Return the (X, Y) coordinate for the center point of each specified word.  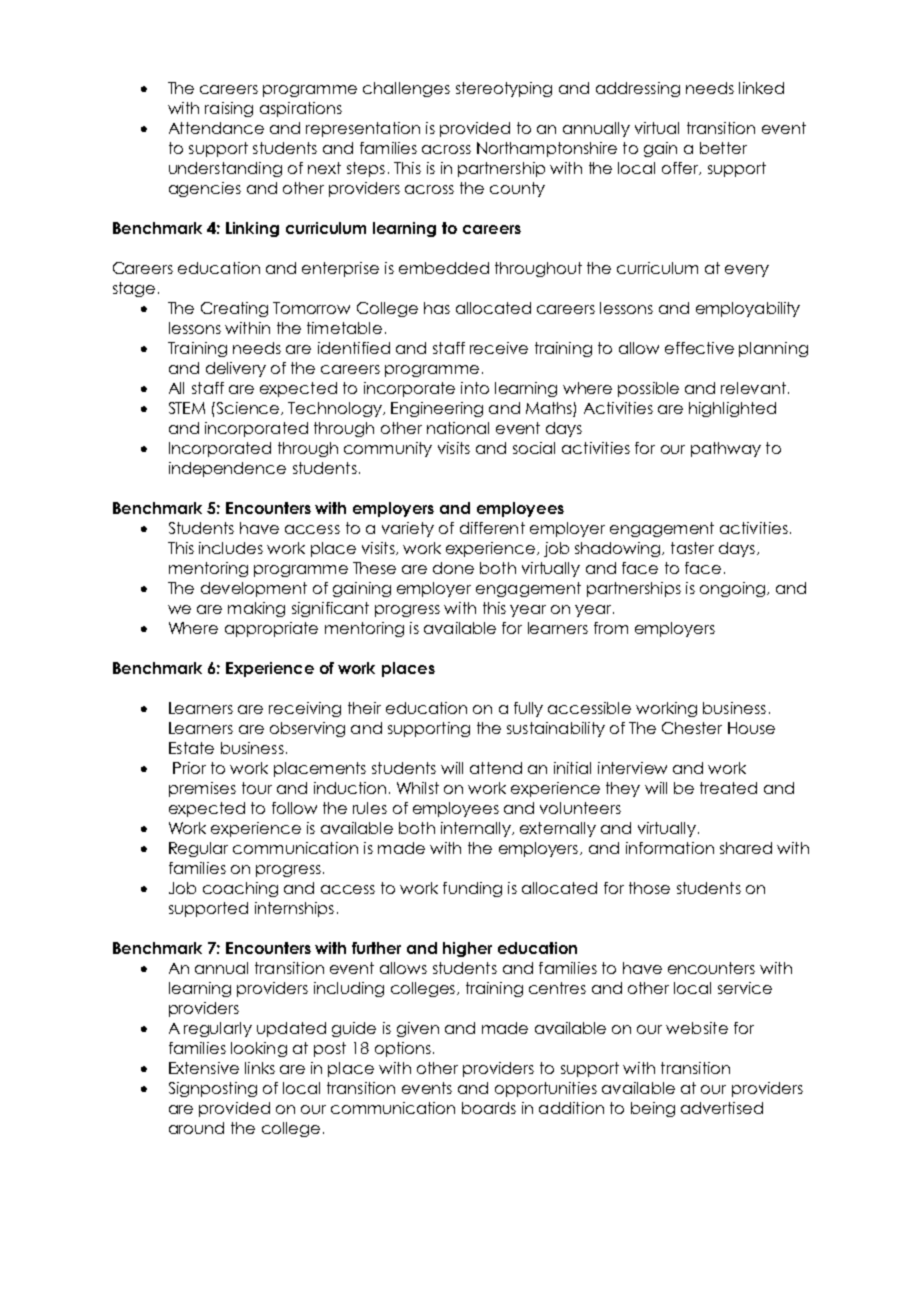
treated (728, 788)
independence (227, 469)
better (723, 148)
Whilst (418, 788)
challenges (406, 89)
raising (229, 109)
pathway (726, 449)
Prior (189, 768)
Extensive (204, 1068)
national (458, 428)
